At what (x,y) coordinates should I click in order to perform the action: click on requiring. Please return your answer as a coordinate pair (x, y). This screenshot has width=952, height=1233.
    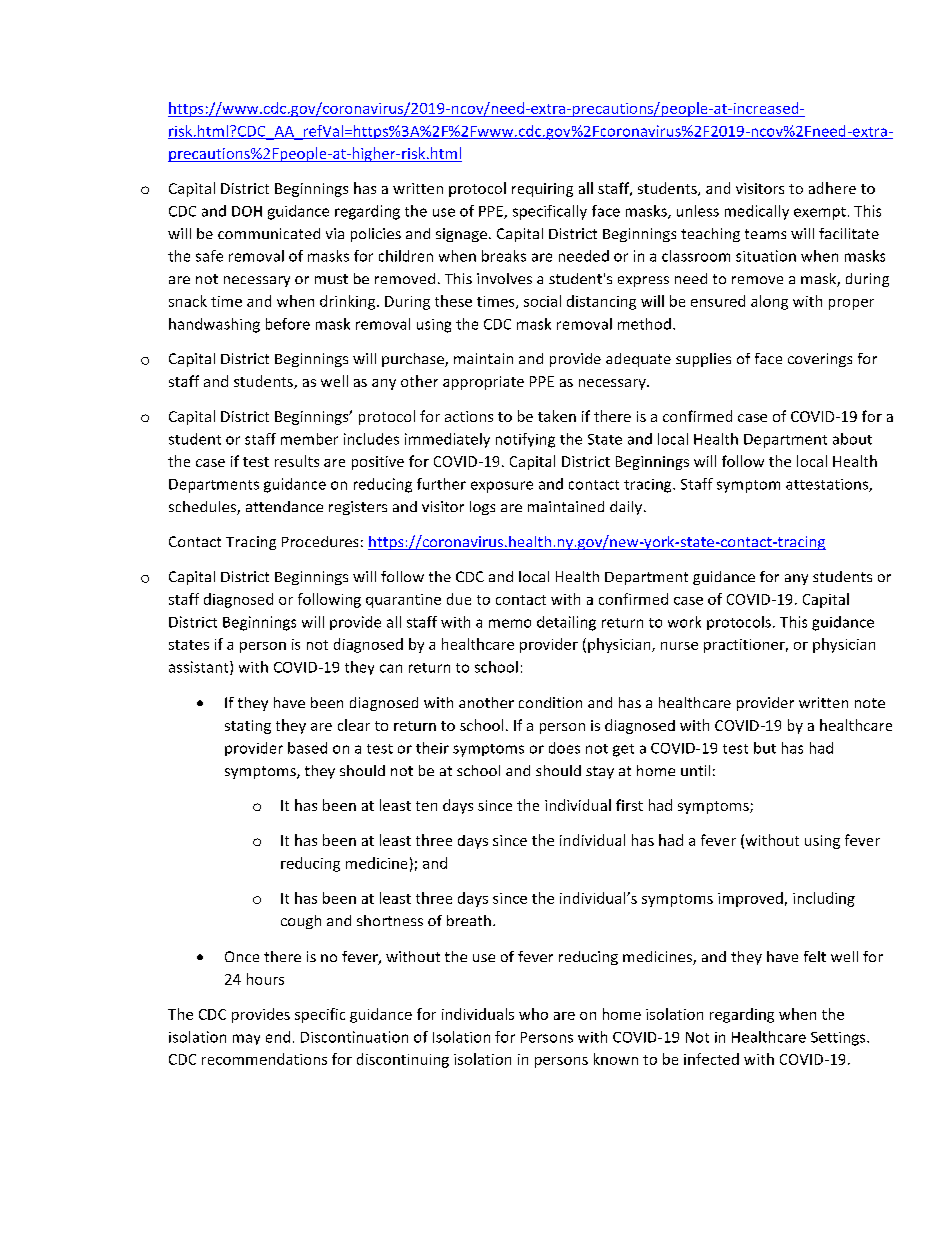
    Looking at the image, I should click on (542, 190).
